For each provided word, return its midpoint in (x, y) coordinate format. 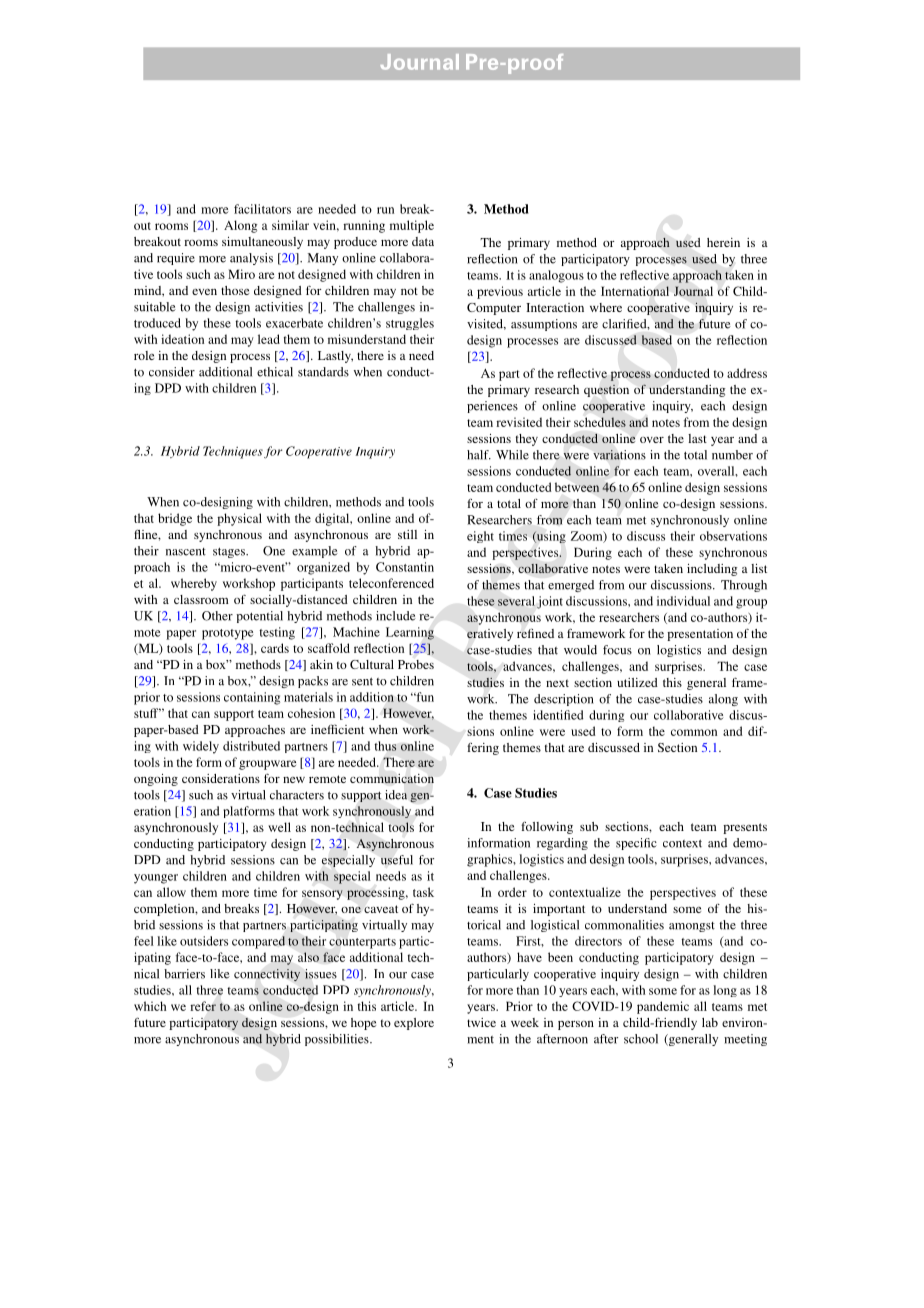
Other (217, 616)
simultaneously (262, 243)
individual (683, 601)
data (423, 241)
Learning (410, 633)
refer (203, 1006)
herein (723, 242)
